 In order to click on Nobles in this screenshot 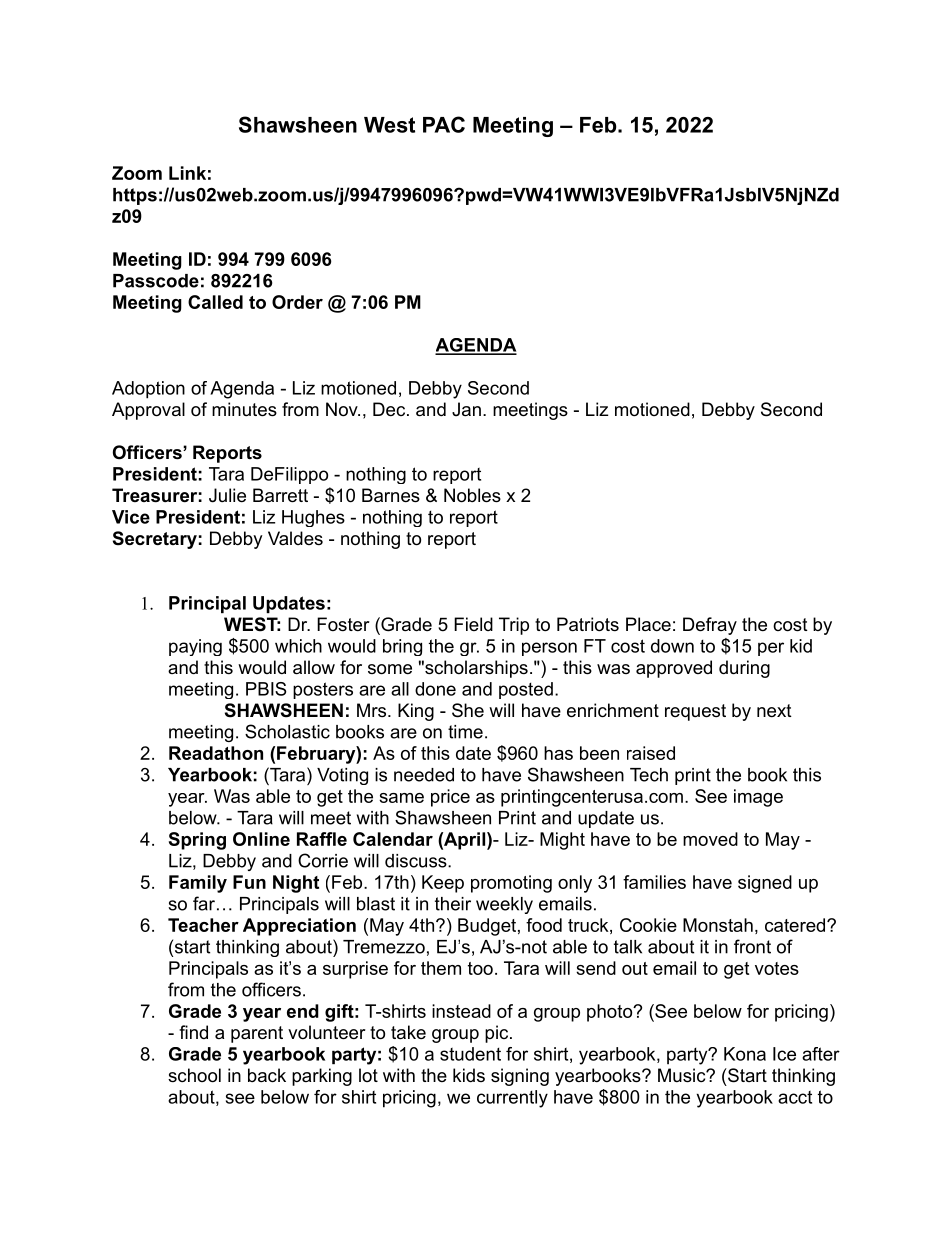, I will do `click(472, 495)`.
